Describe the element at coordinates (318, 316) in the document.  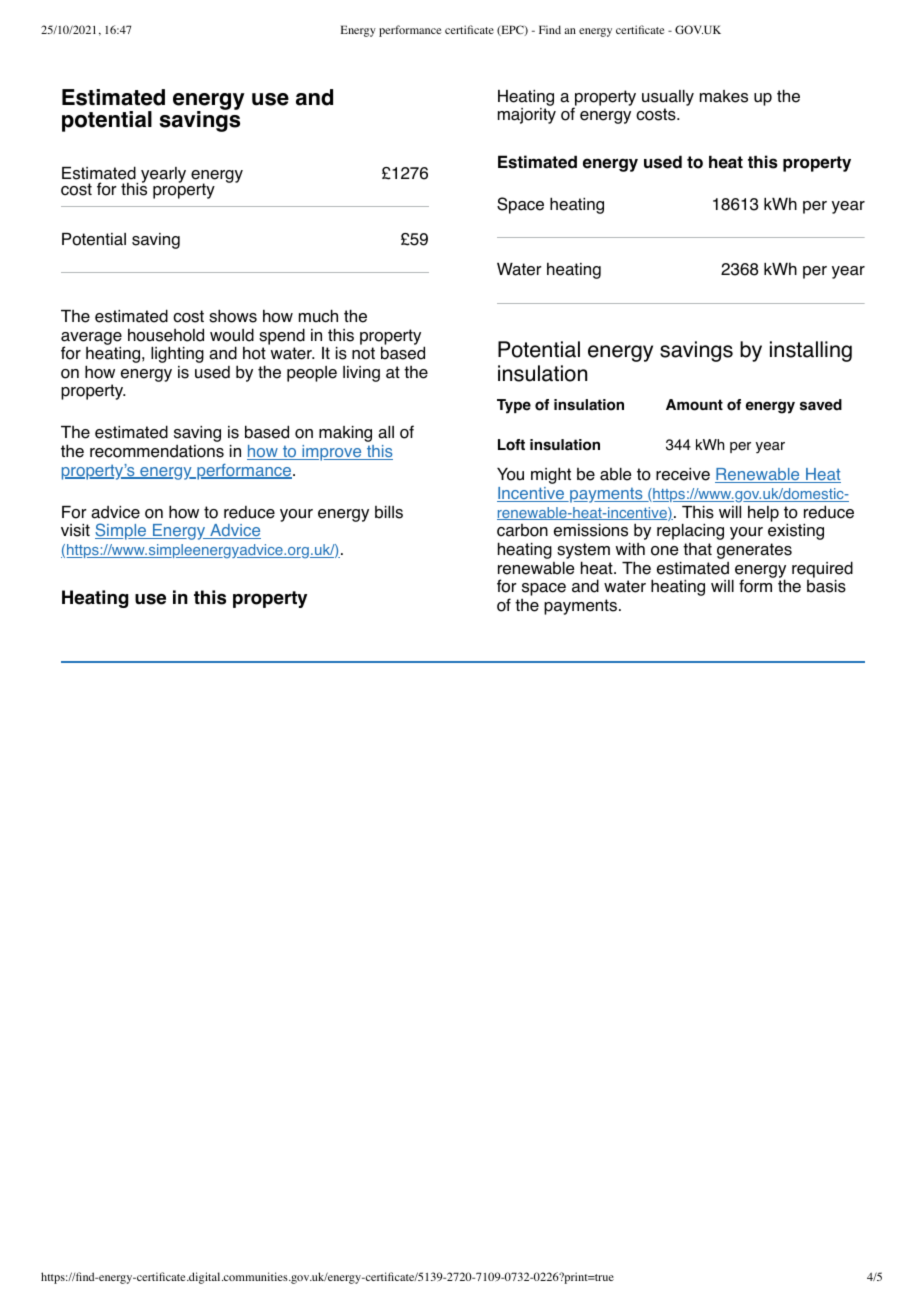
I see `much` at that location.
